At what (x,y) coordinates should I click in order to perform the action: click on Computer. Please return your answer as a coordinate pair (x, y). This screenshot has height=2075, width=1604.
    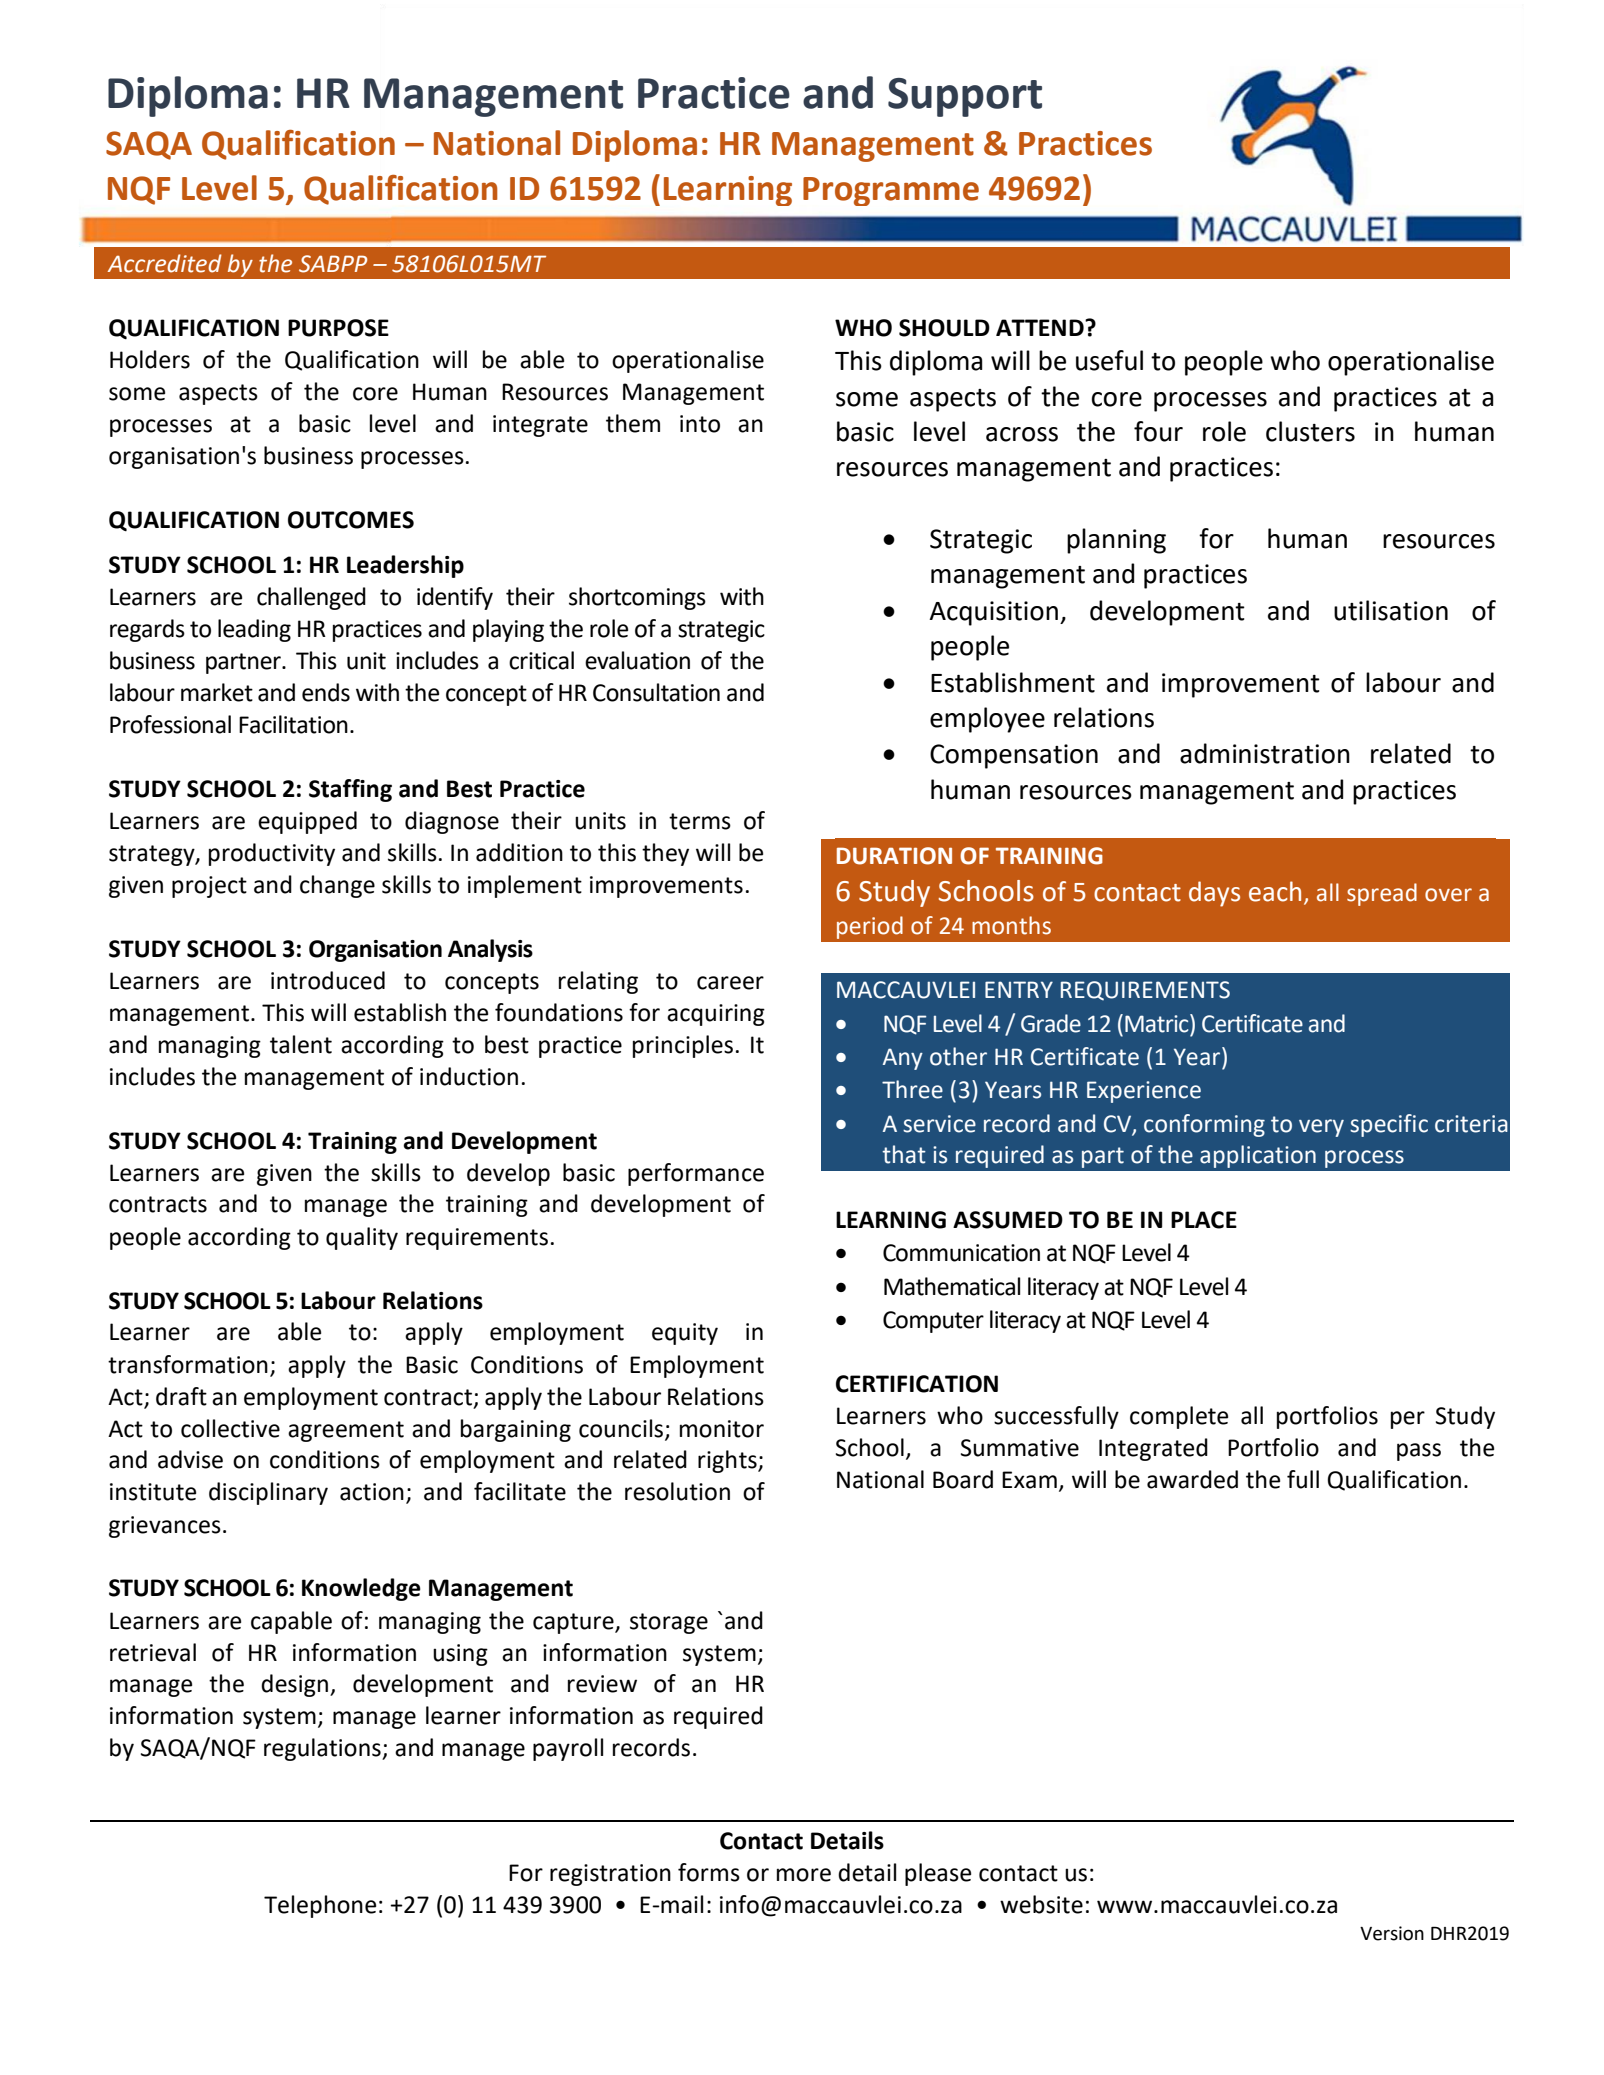
    Looking at the image, I should click on (933, 1322).
